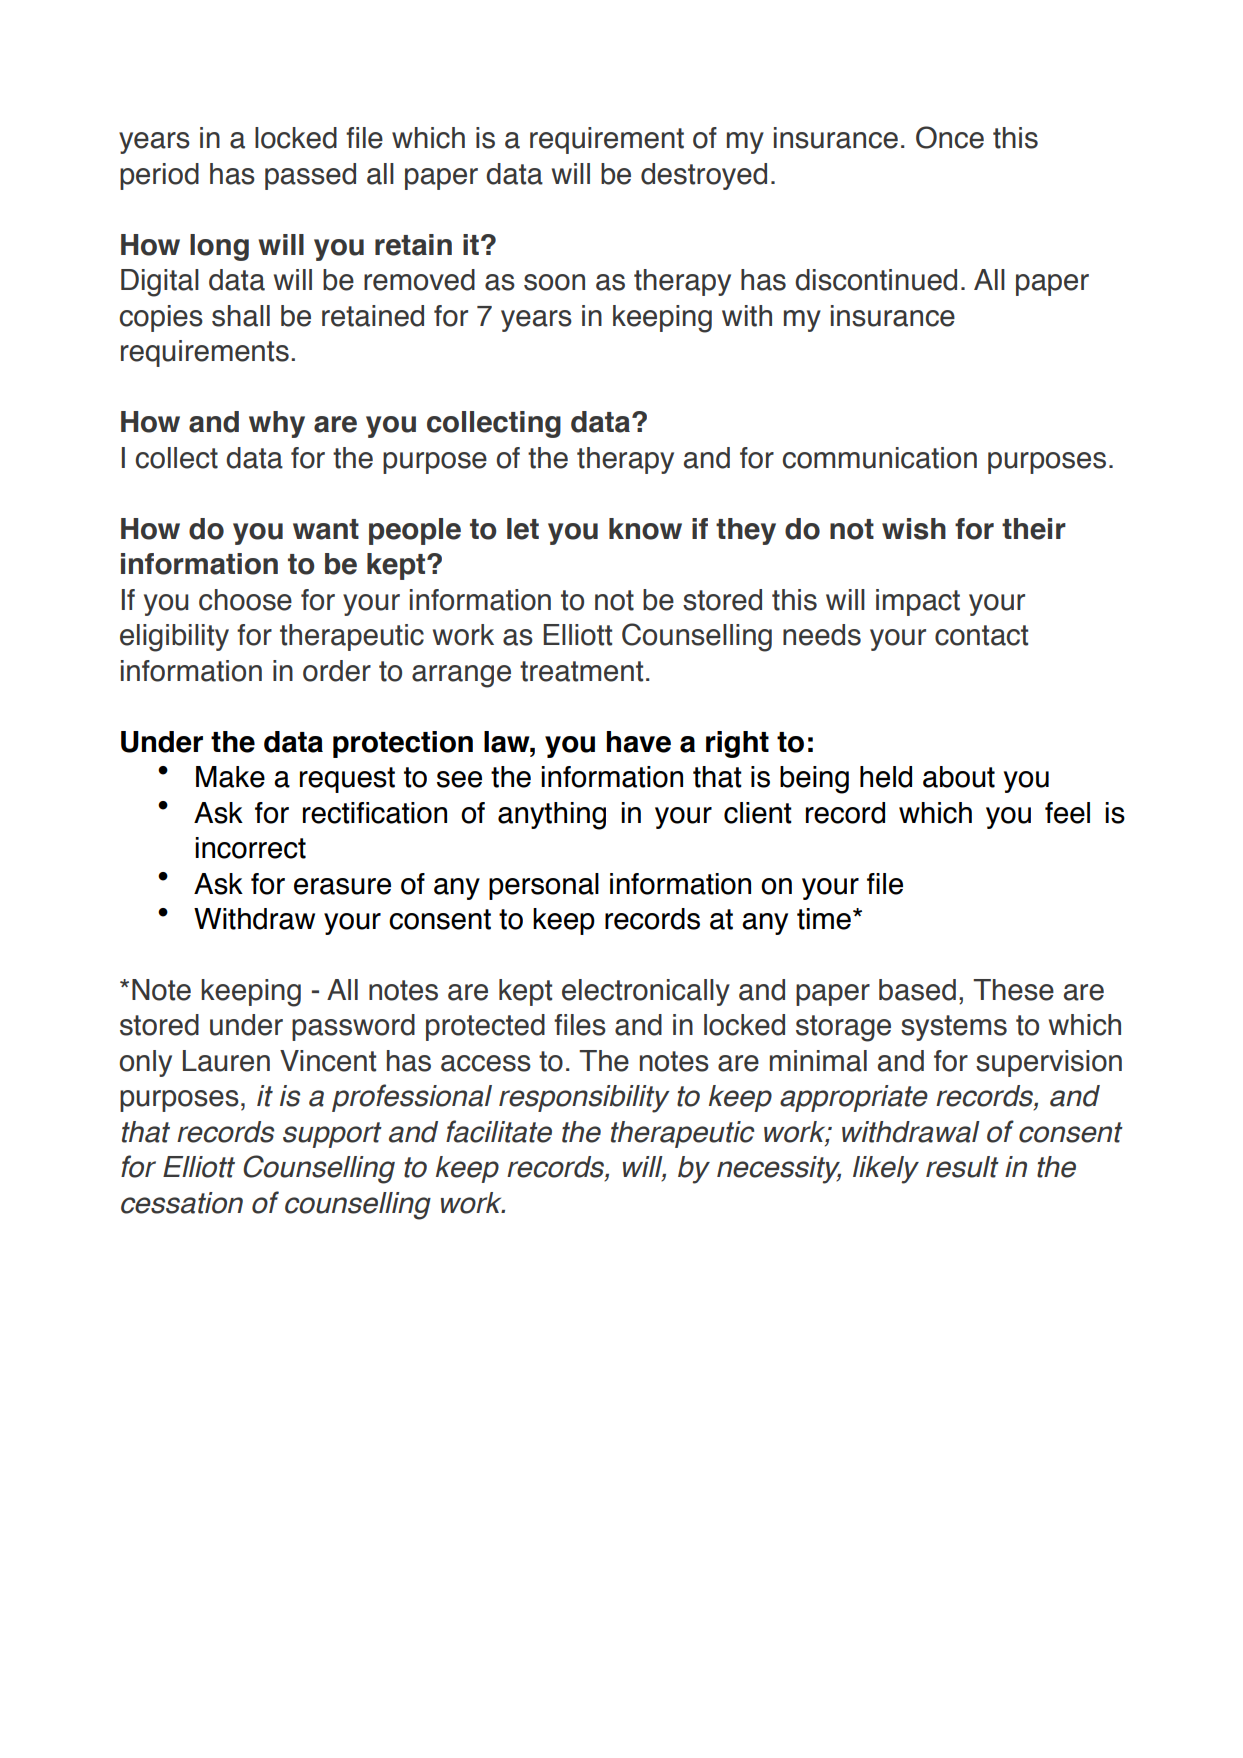  What do you see at coordinates (581, 671) in the image?
I see `treatment` at bounding box center [581, 671].
